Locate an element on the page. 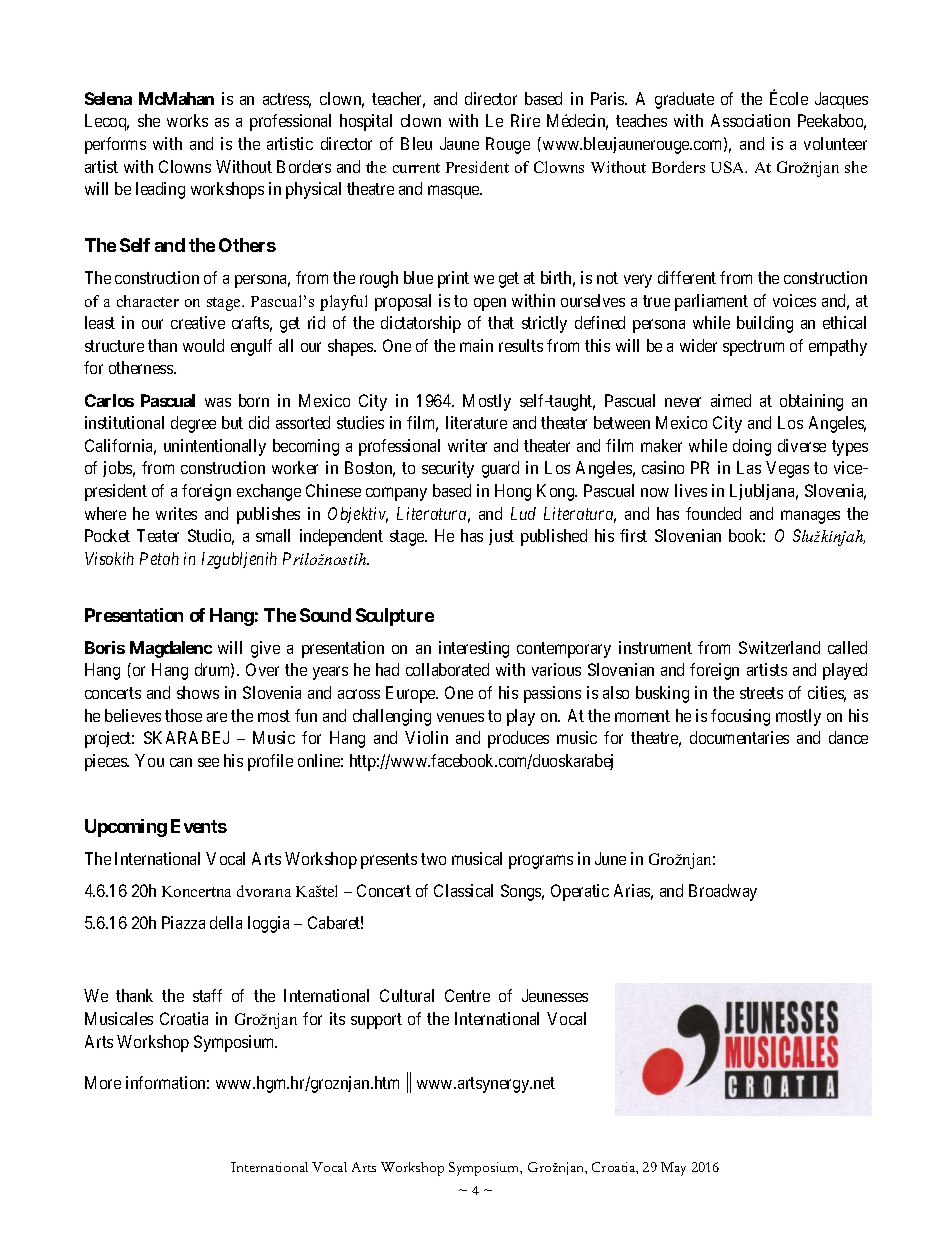 This page has height=1233, width=952. performs is located at coordinates (115, 145).
